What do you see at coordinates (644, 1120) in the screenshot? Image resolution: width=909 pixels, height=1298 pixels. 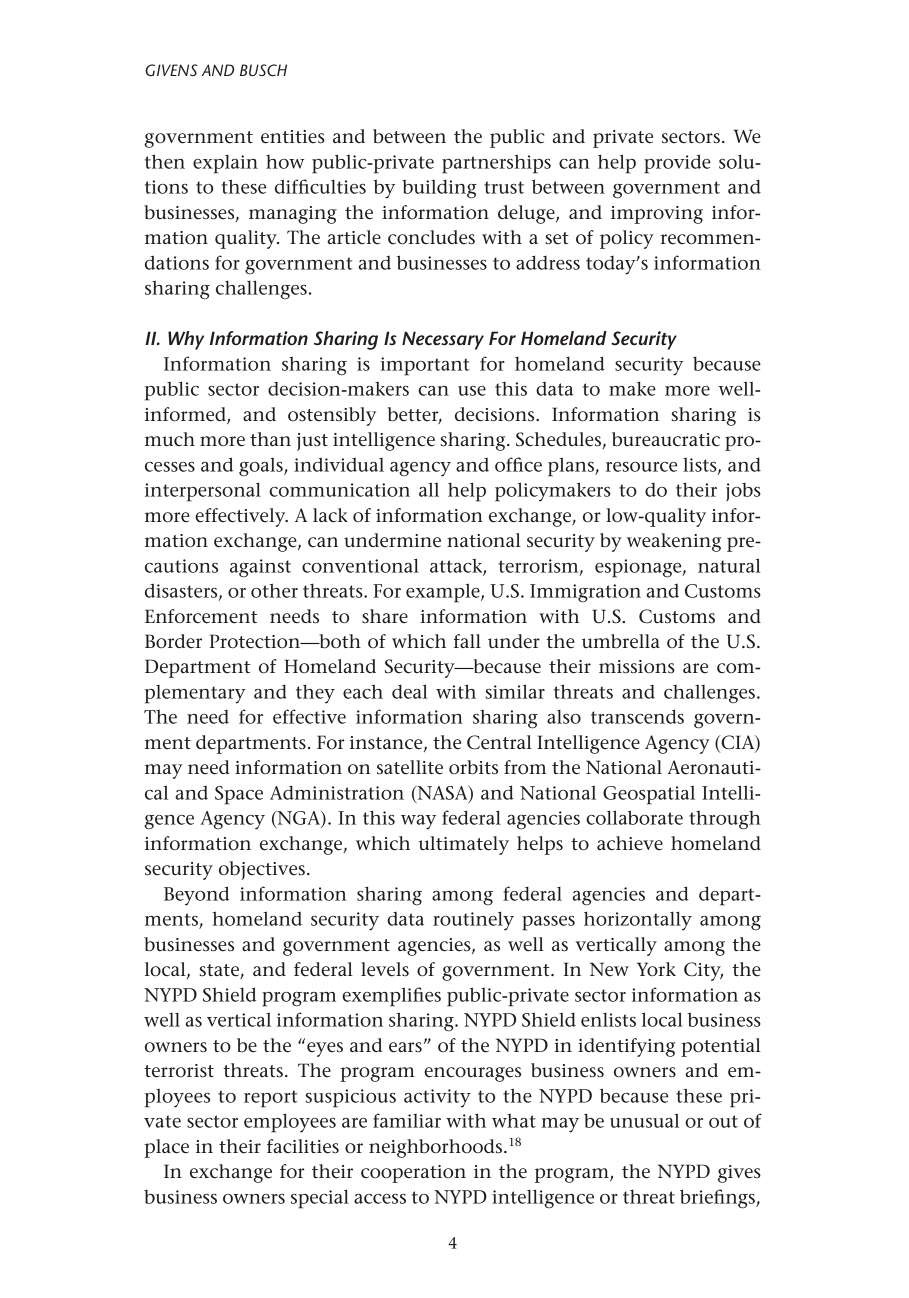 I see `unusual` at bounding box center [644, 1120].
